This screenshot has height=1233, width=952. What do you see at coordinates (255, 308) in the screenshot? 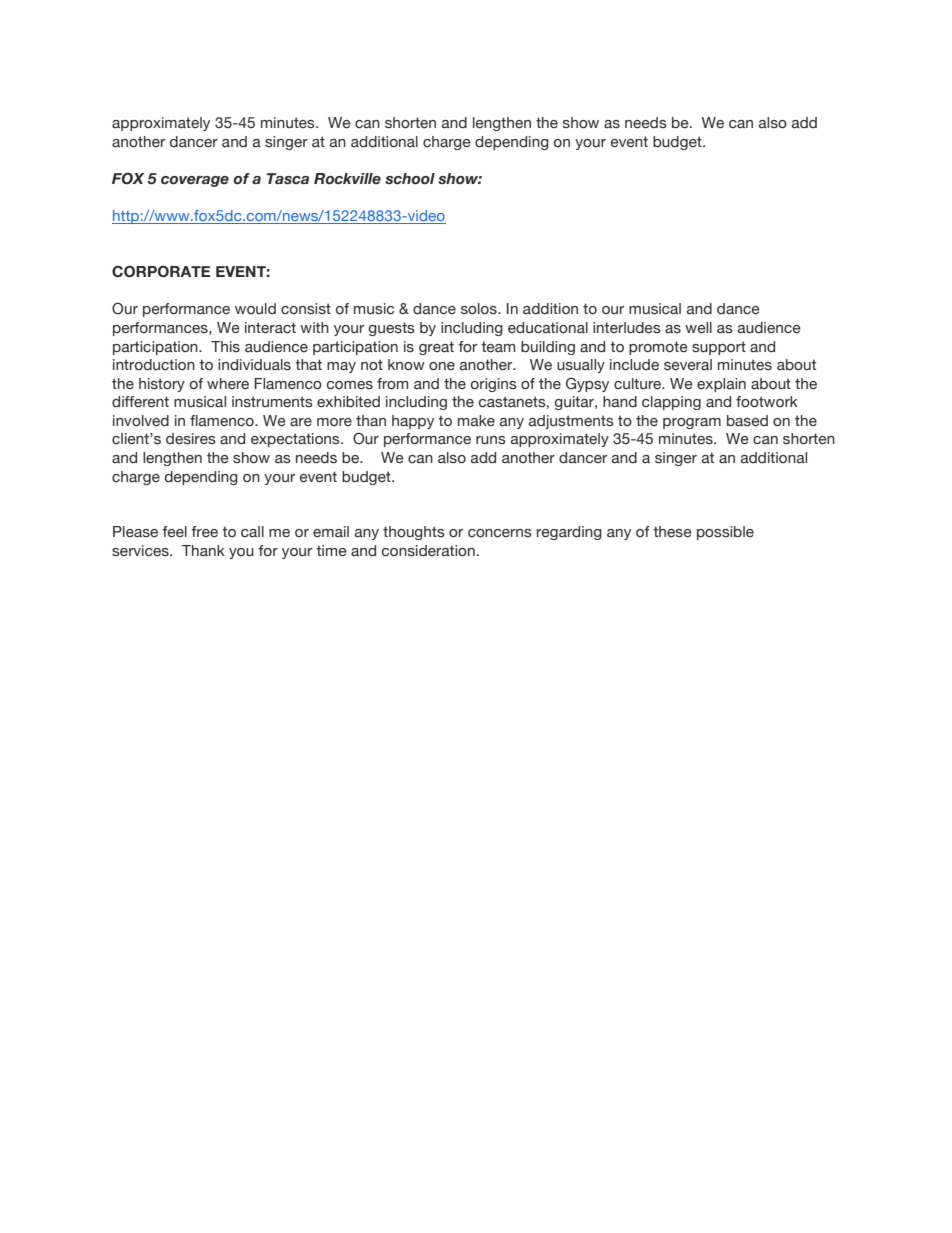
I see `would` at bounding box center [255, 308].
